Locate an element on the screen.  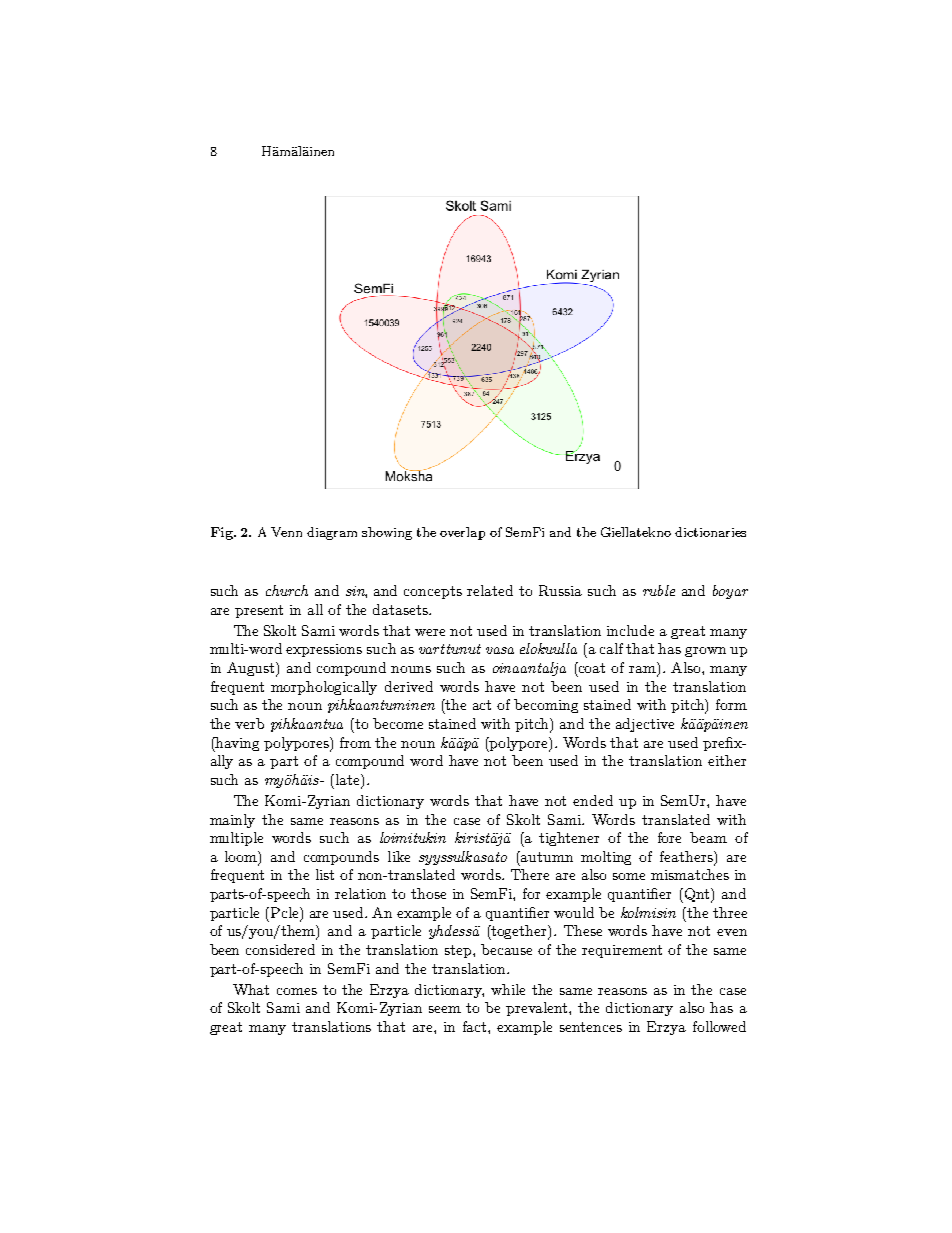
dictionaries is located at coordinates (710, 532).
